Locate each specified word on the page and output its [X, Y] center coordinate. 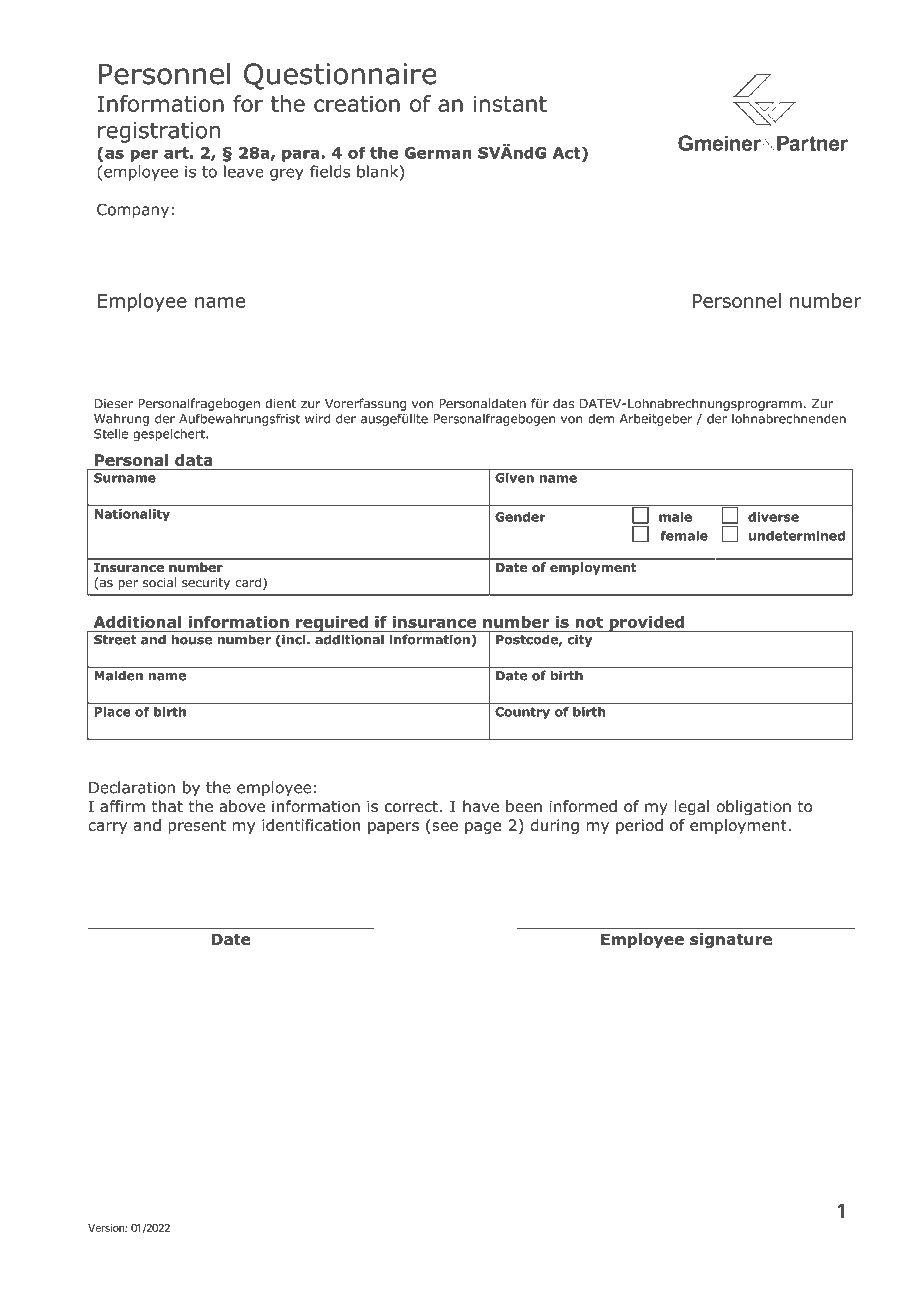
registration [159, 132]
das [563, 403]
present [197, 827]
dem [601, 419]
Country [522, 713]
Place [113, 712]
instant [510, 103]
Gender [520, 517]
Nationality [132, 515]
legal [692, 807]
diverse [773, 517]
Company [133, 211]
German [438, 153]
